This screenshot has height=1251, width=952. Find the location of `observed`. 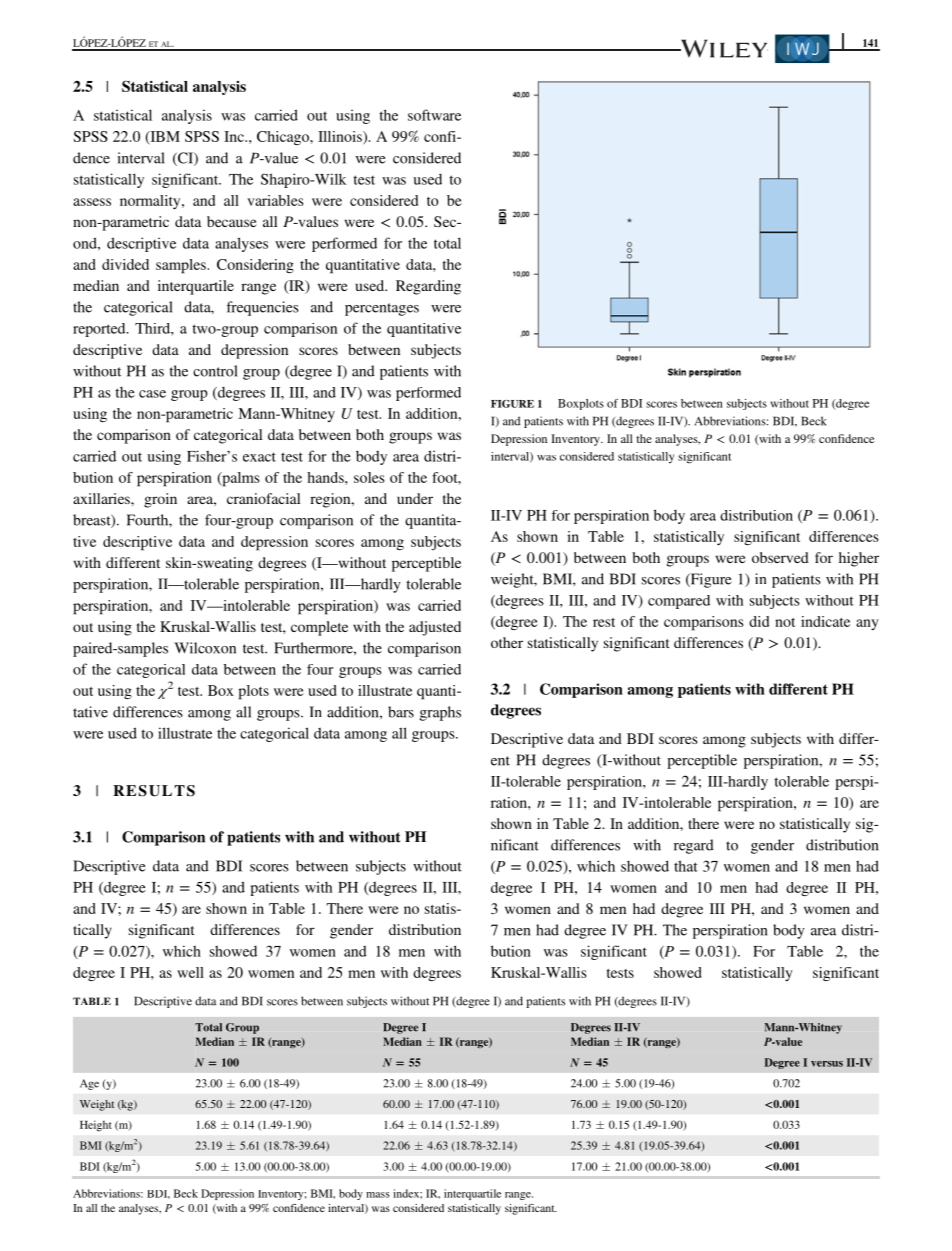

observed is located at coordinates (780, 557).
